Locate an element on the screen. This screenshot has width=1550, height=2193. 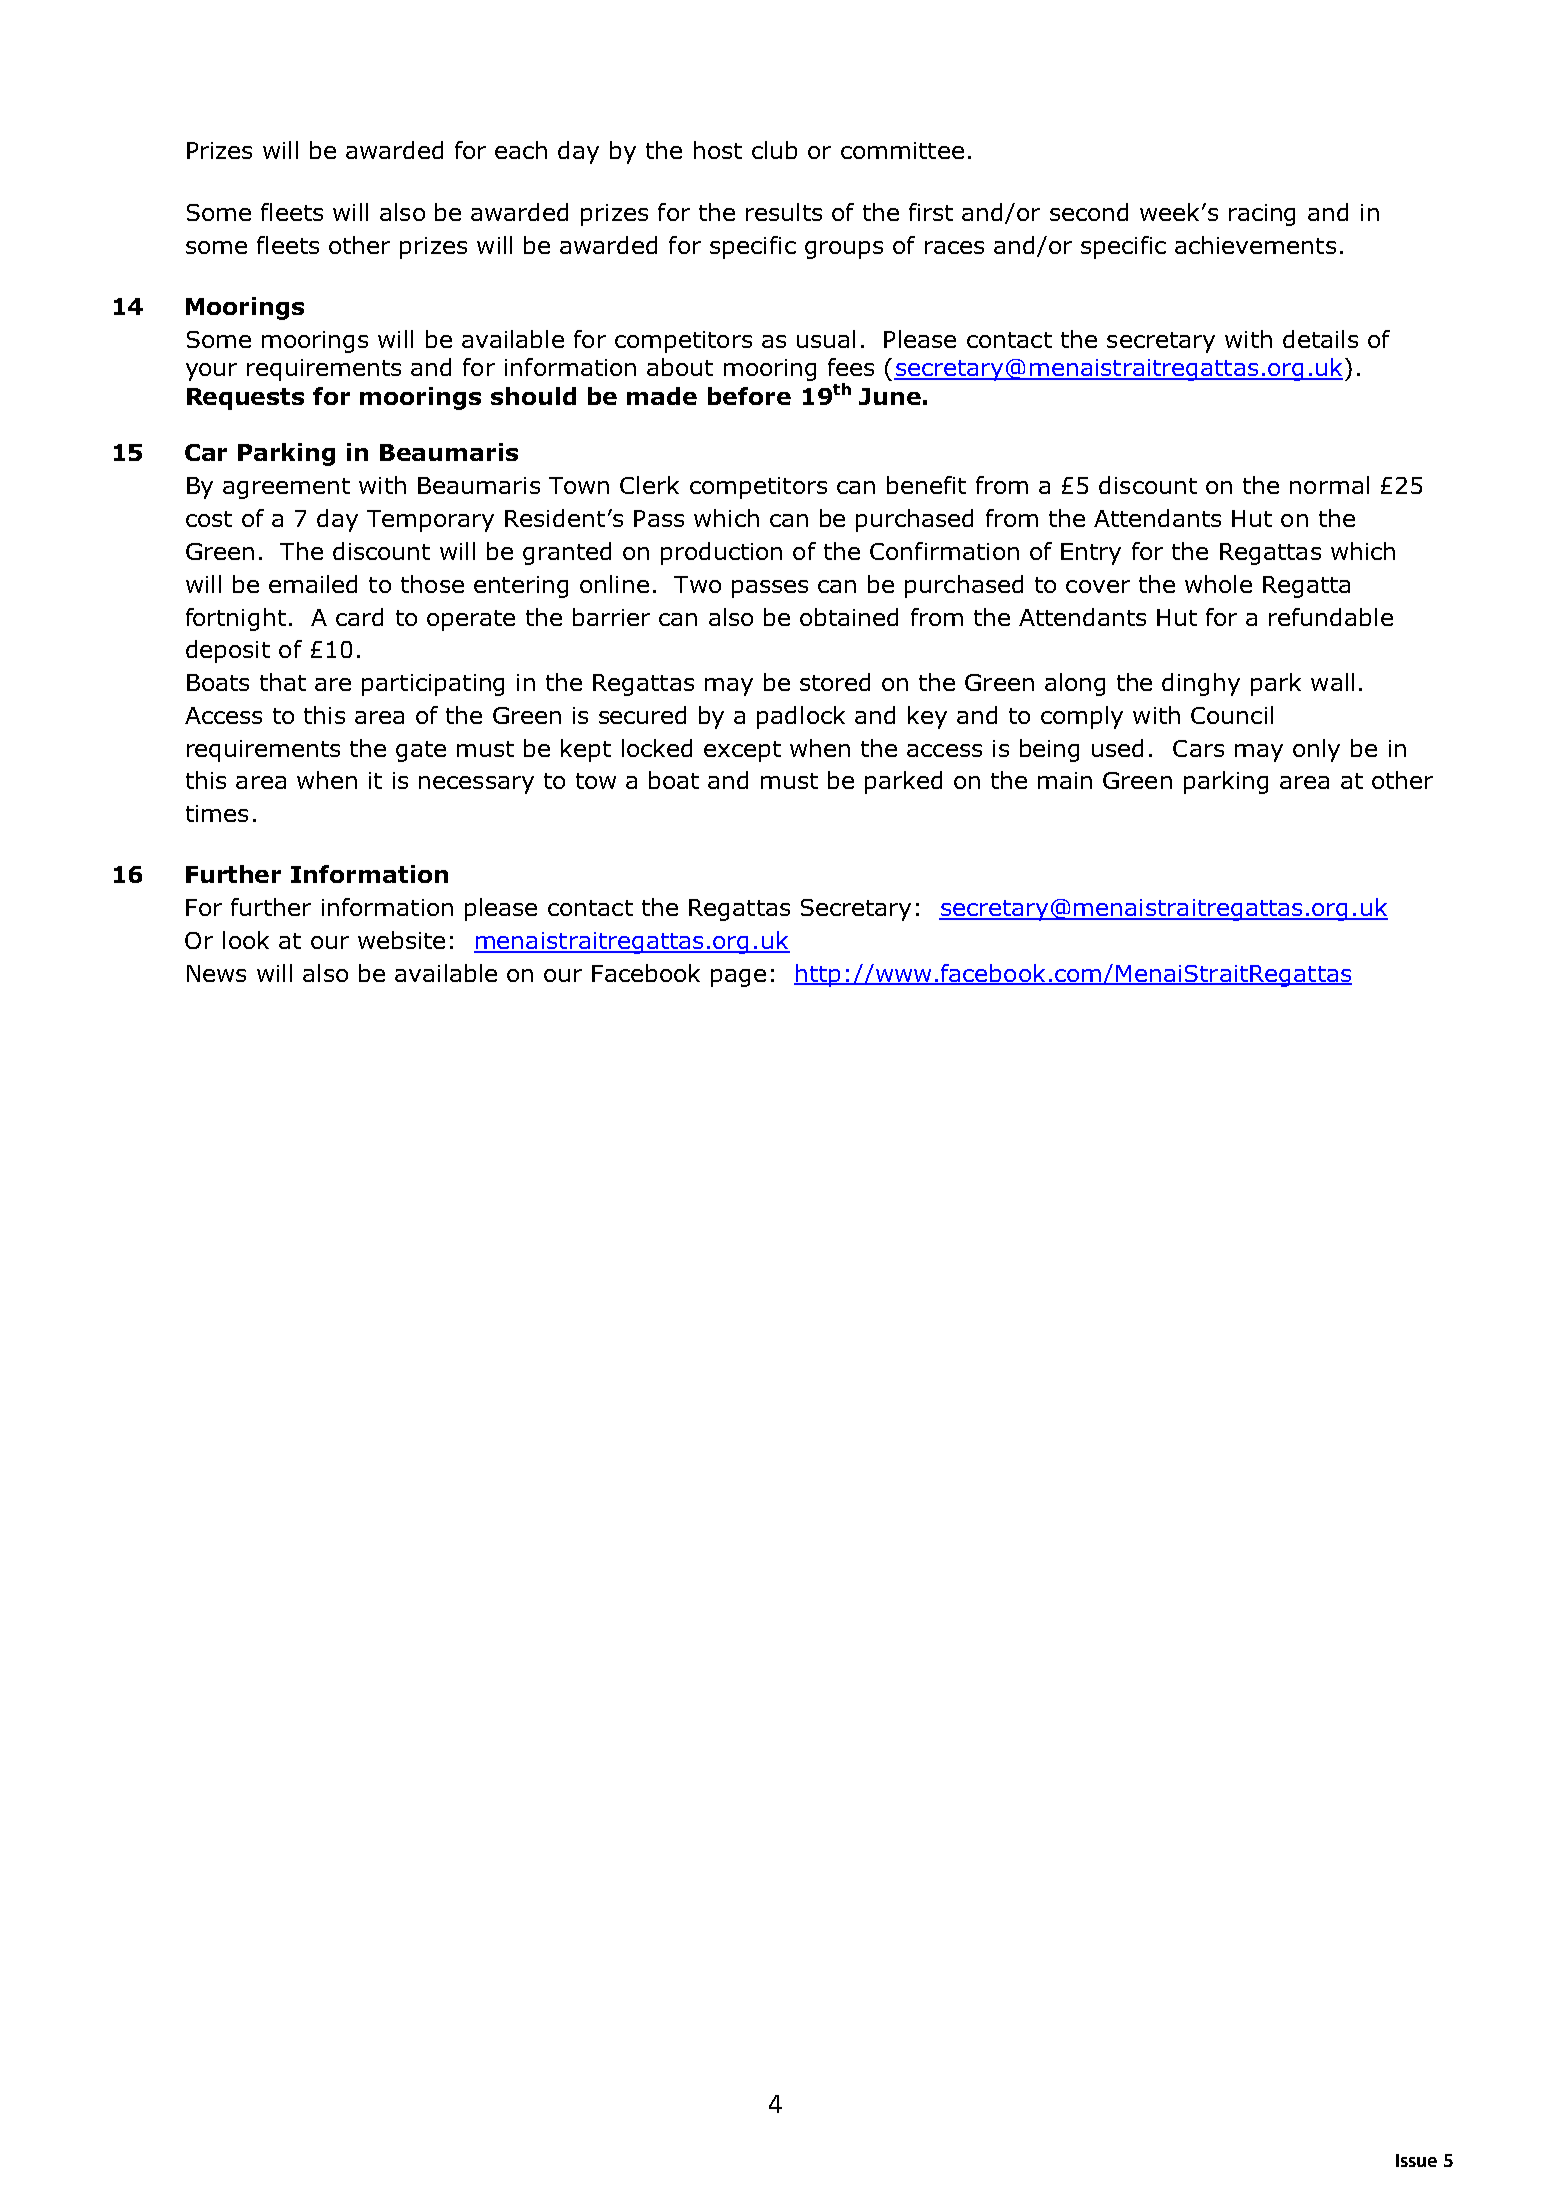
each is located at coordinates (521, 150).
